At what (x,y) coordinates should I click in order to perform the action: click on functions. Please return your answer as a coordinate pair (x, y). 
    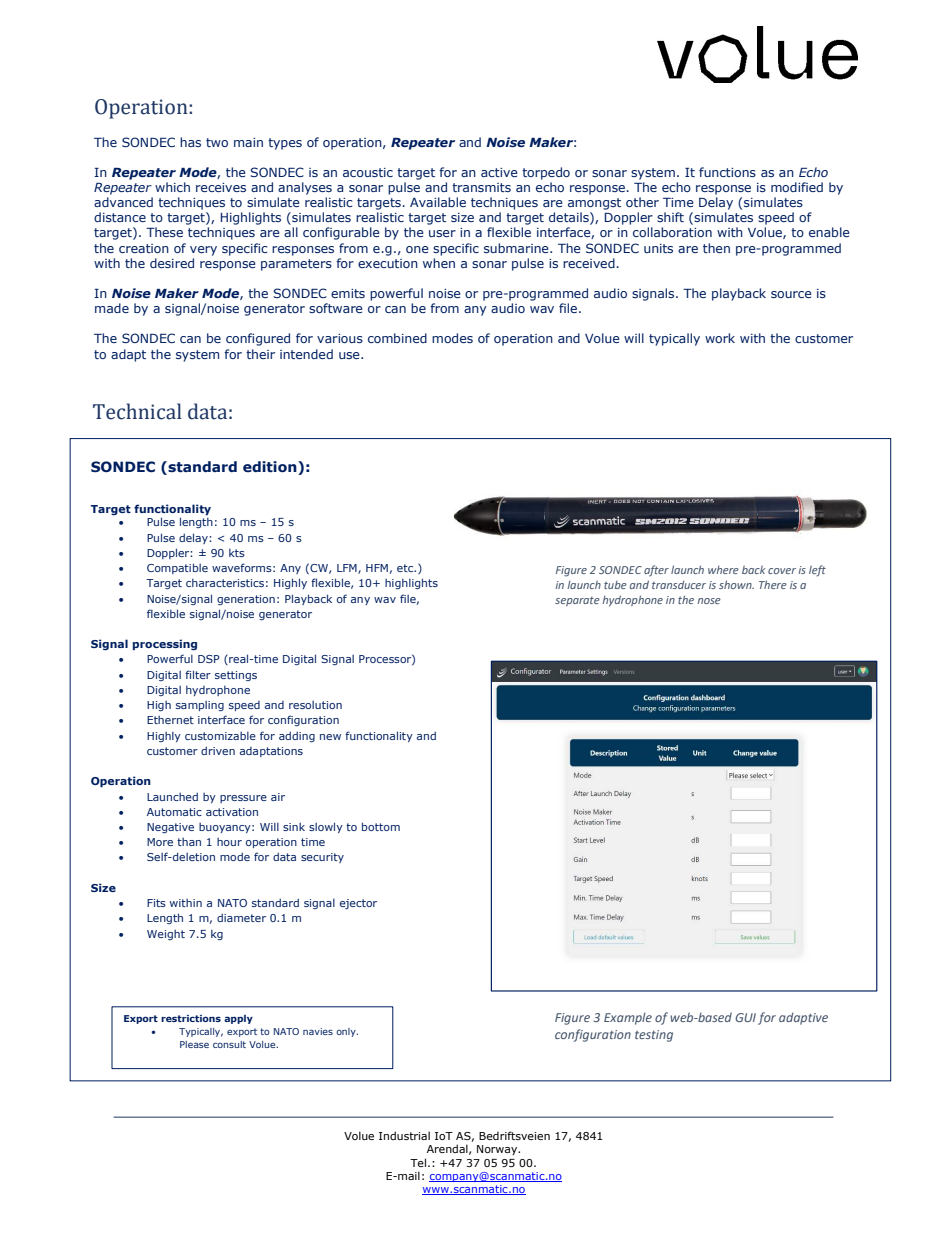
    Looking at the image, I should click on (727, 172).
